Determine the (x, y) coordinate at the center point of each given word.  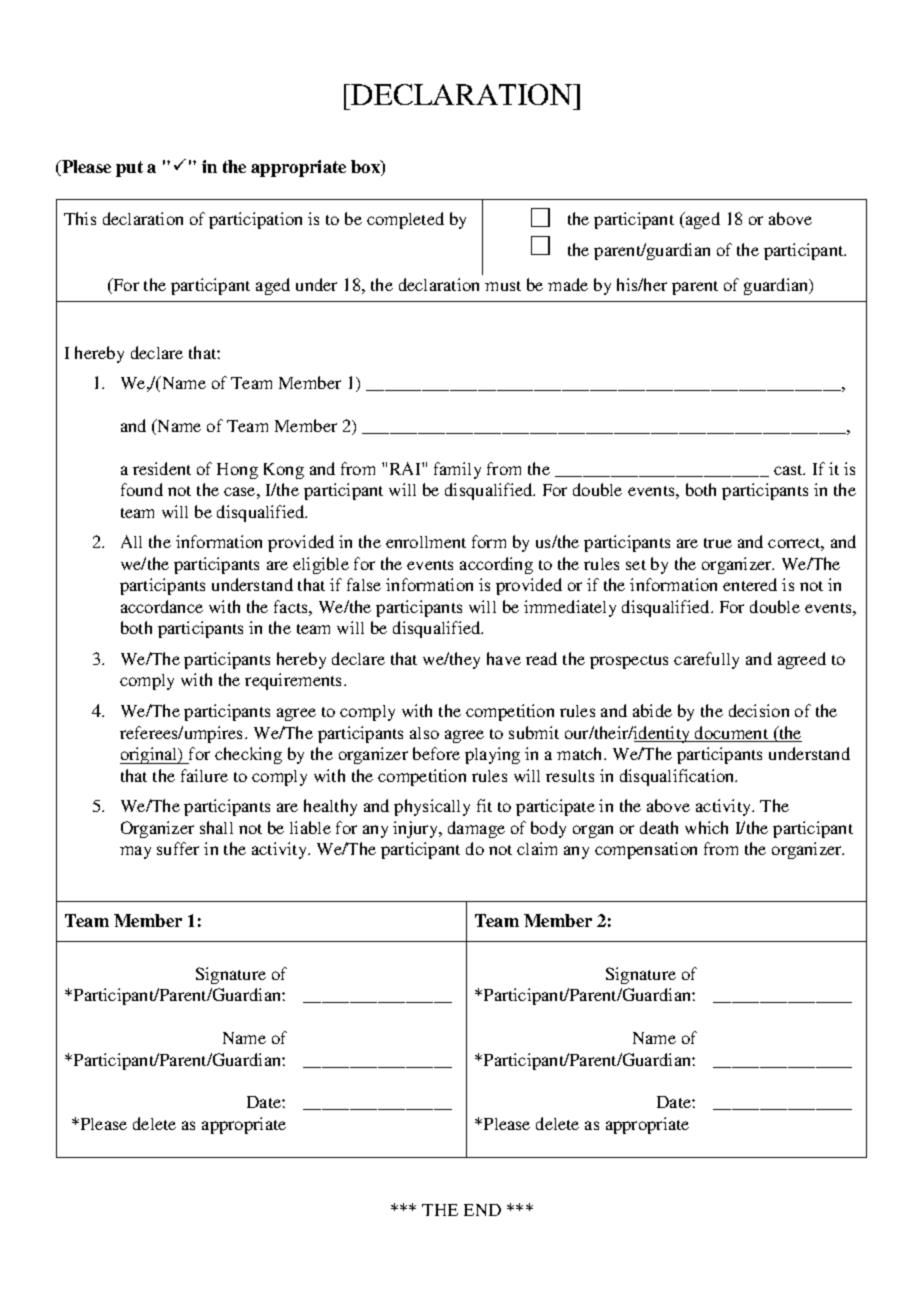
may (135, 852)
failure (204, 775)
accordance (162, 606)
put (129, 169)
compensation (646, 850)
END (482, 1210)
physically (432, 807)
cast (789, 470)
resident (162, 468)
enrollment (426, 542)
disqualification (678, 777)
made (568, 284)
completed (405, 220)
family (457, 470)
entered (750, 584)
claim (537, 848)
